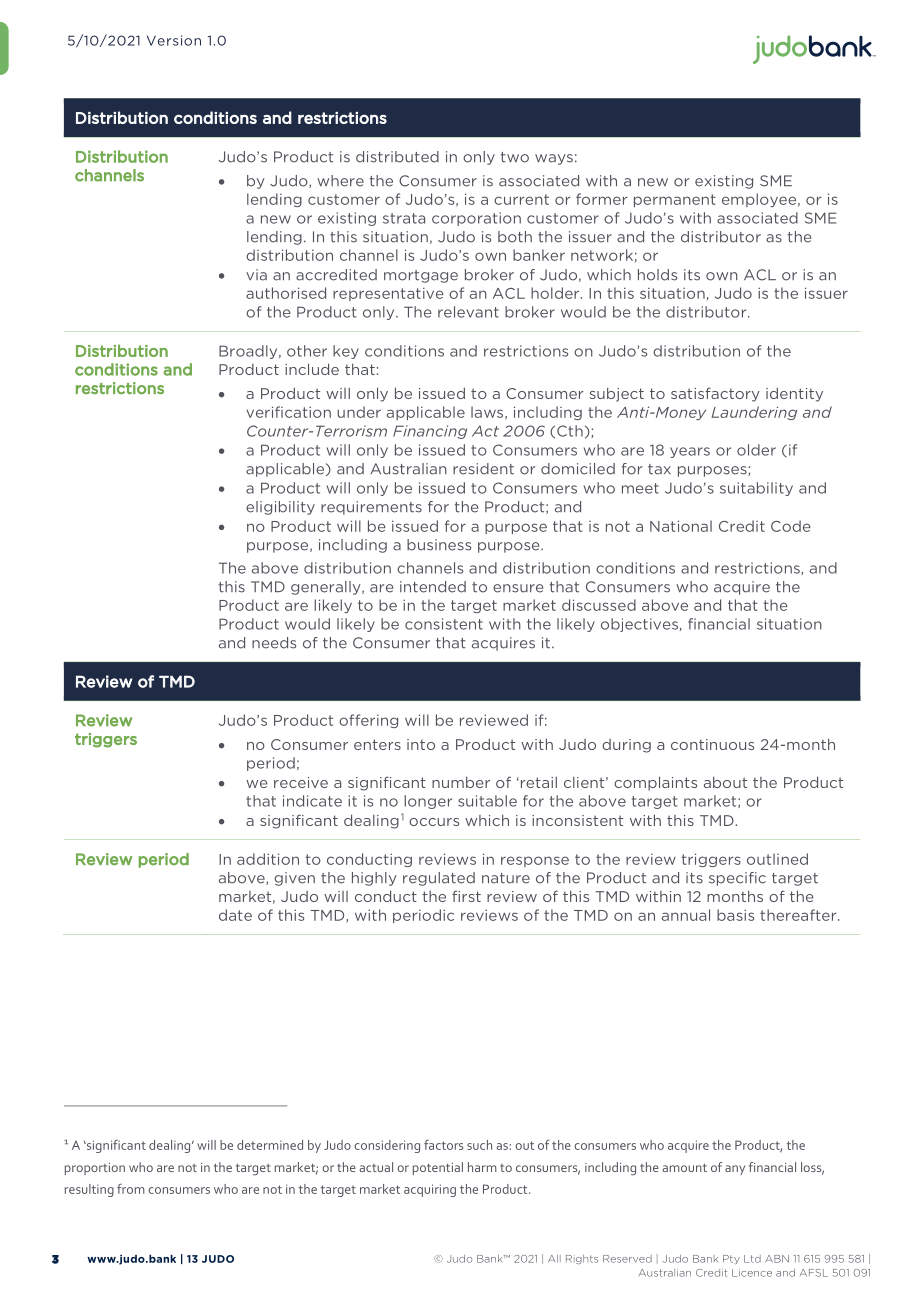 This screenshot has height=1308, width=924. Describe the element at coordinates (174, 40) in the screenshot. I see `Version` at that location.
